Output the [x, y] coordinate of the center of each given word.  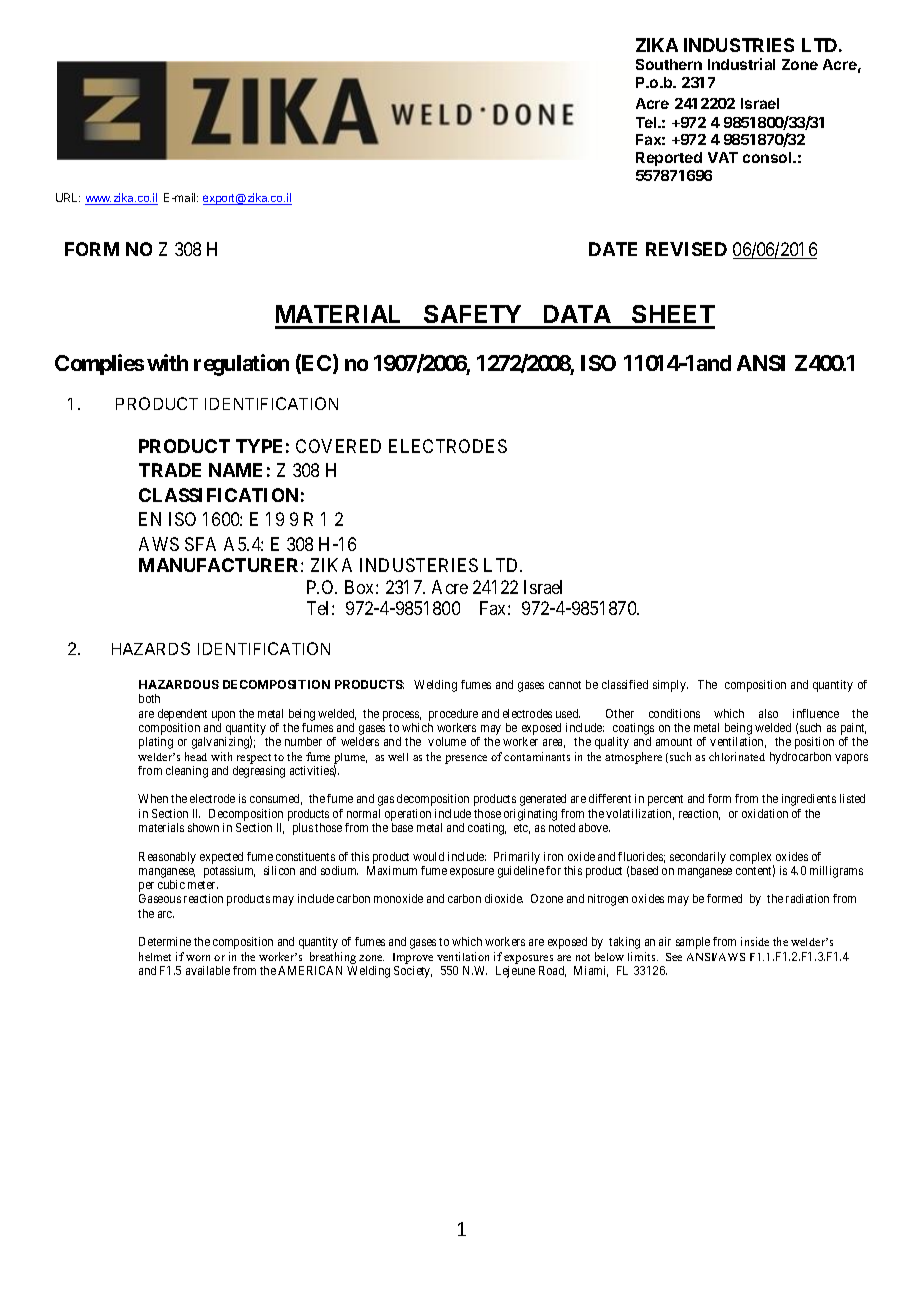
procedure [453, 715]
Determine [165, 941]
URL [68, 197]
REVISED [686, 249]
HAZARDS [151, 648]
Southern [669, 64]
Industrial [741, 64]
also [768, 713]
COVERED [338, 446]
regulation [241, 365]
